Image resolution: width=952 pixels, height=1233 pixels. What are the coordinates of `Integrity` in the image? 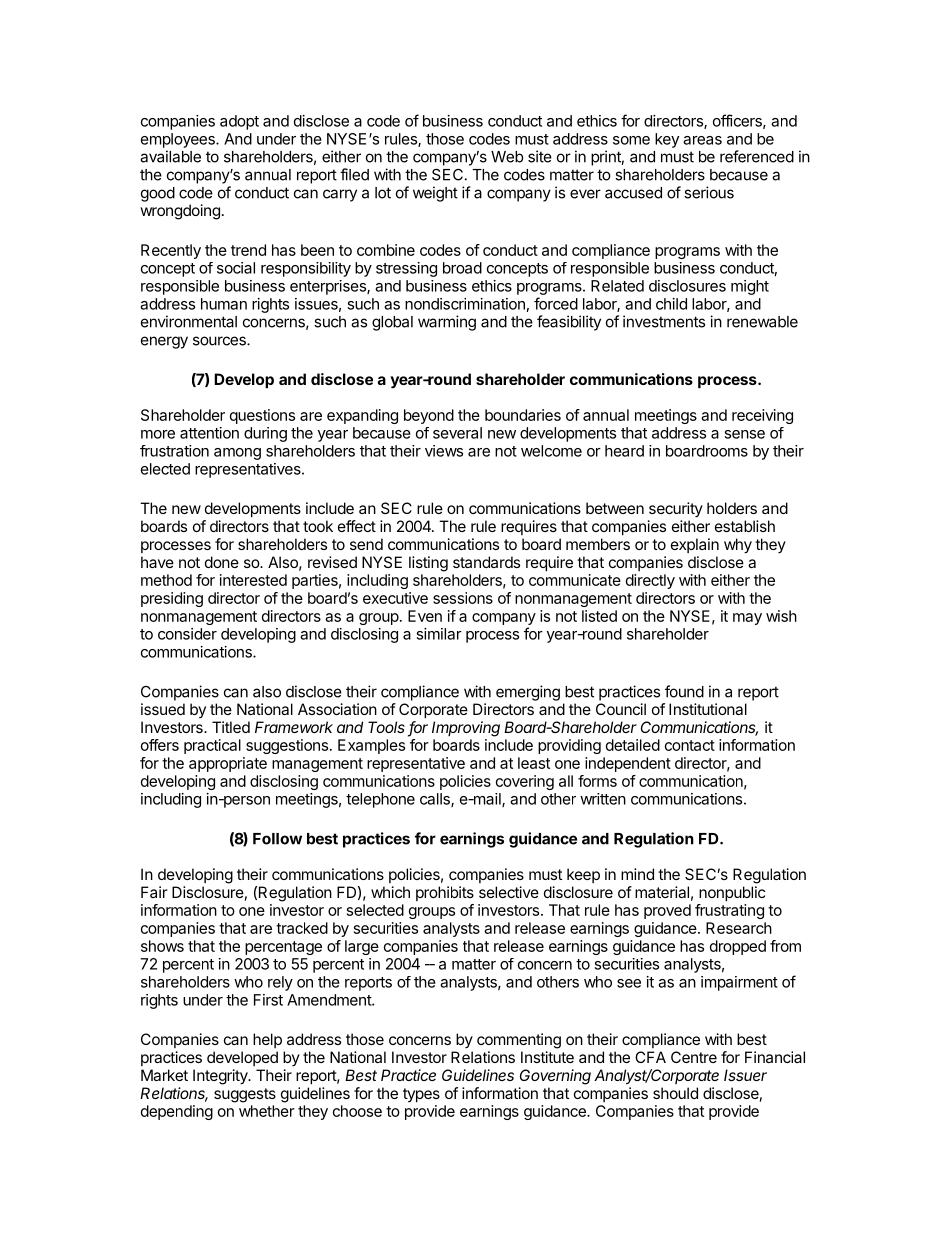 It's located at (221, 1077).
